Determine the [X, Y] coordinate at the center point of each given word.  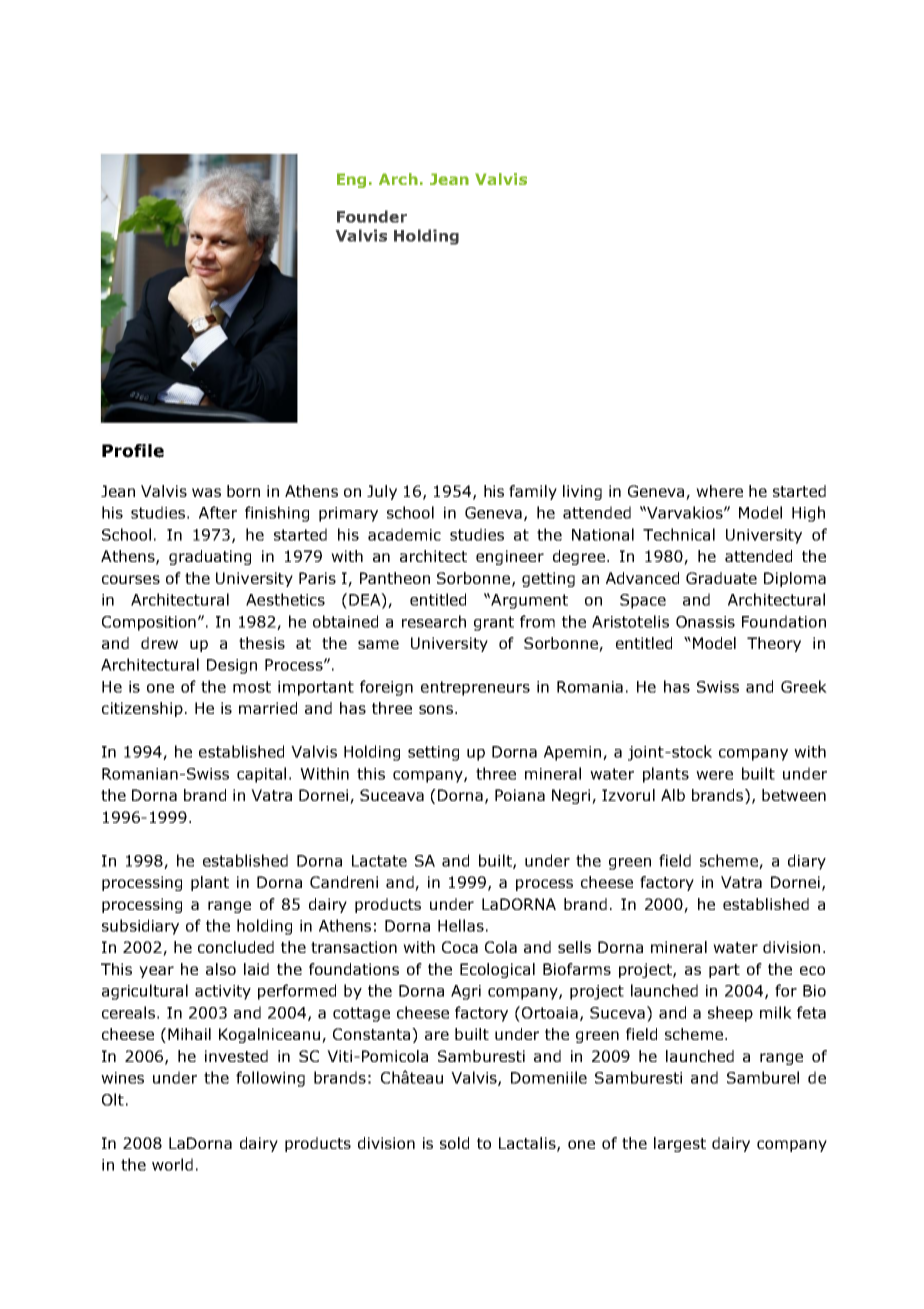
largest [680, 1144]
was [206, 492]
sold [454, 1143]
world [172, 1164]
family [533, 492]
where [719, 491]
